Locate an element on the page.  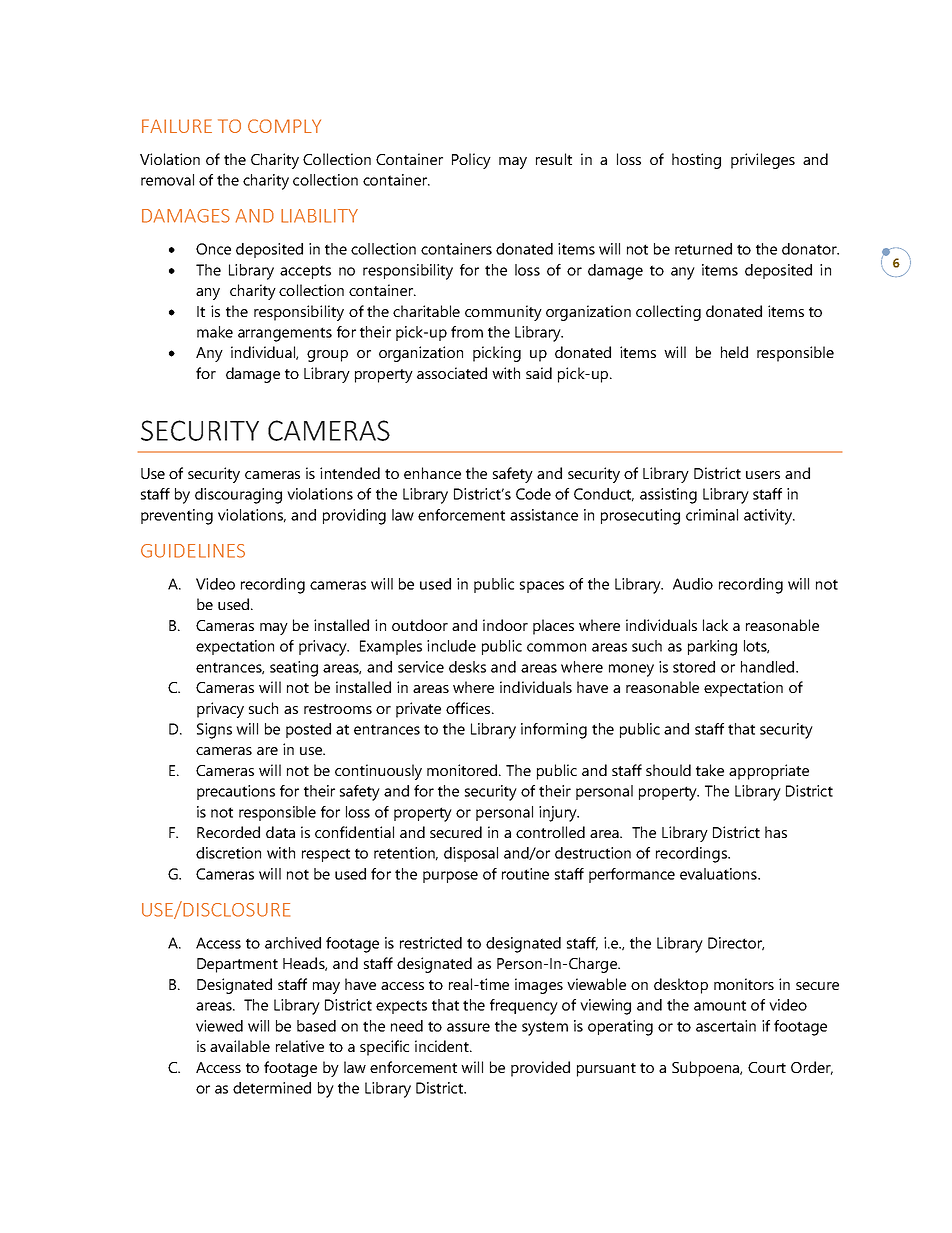
held is located at coordinates (734, 352).
